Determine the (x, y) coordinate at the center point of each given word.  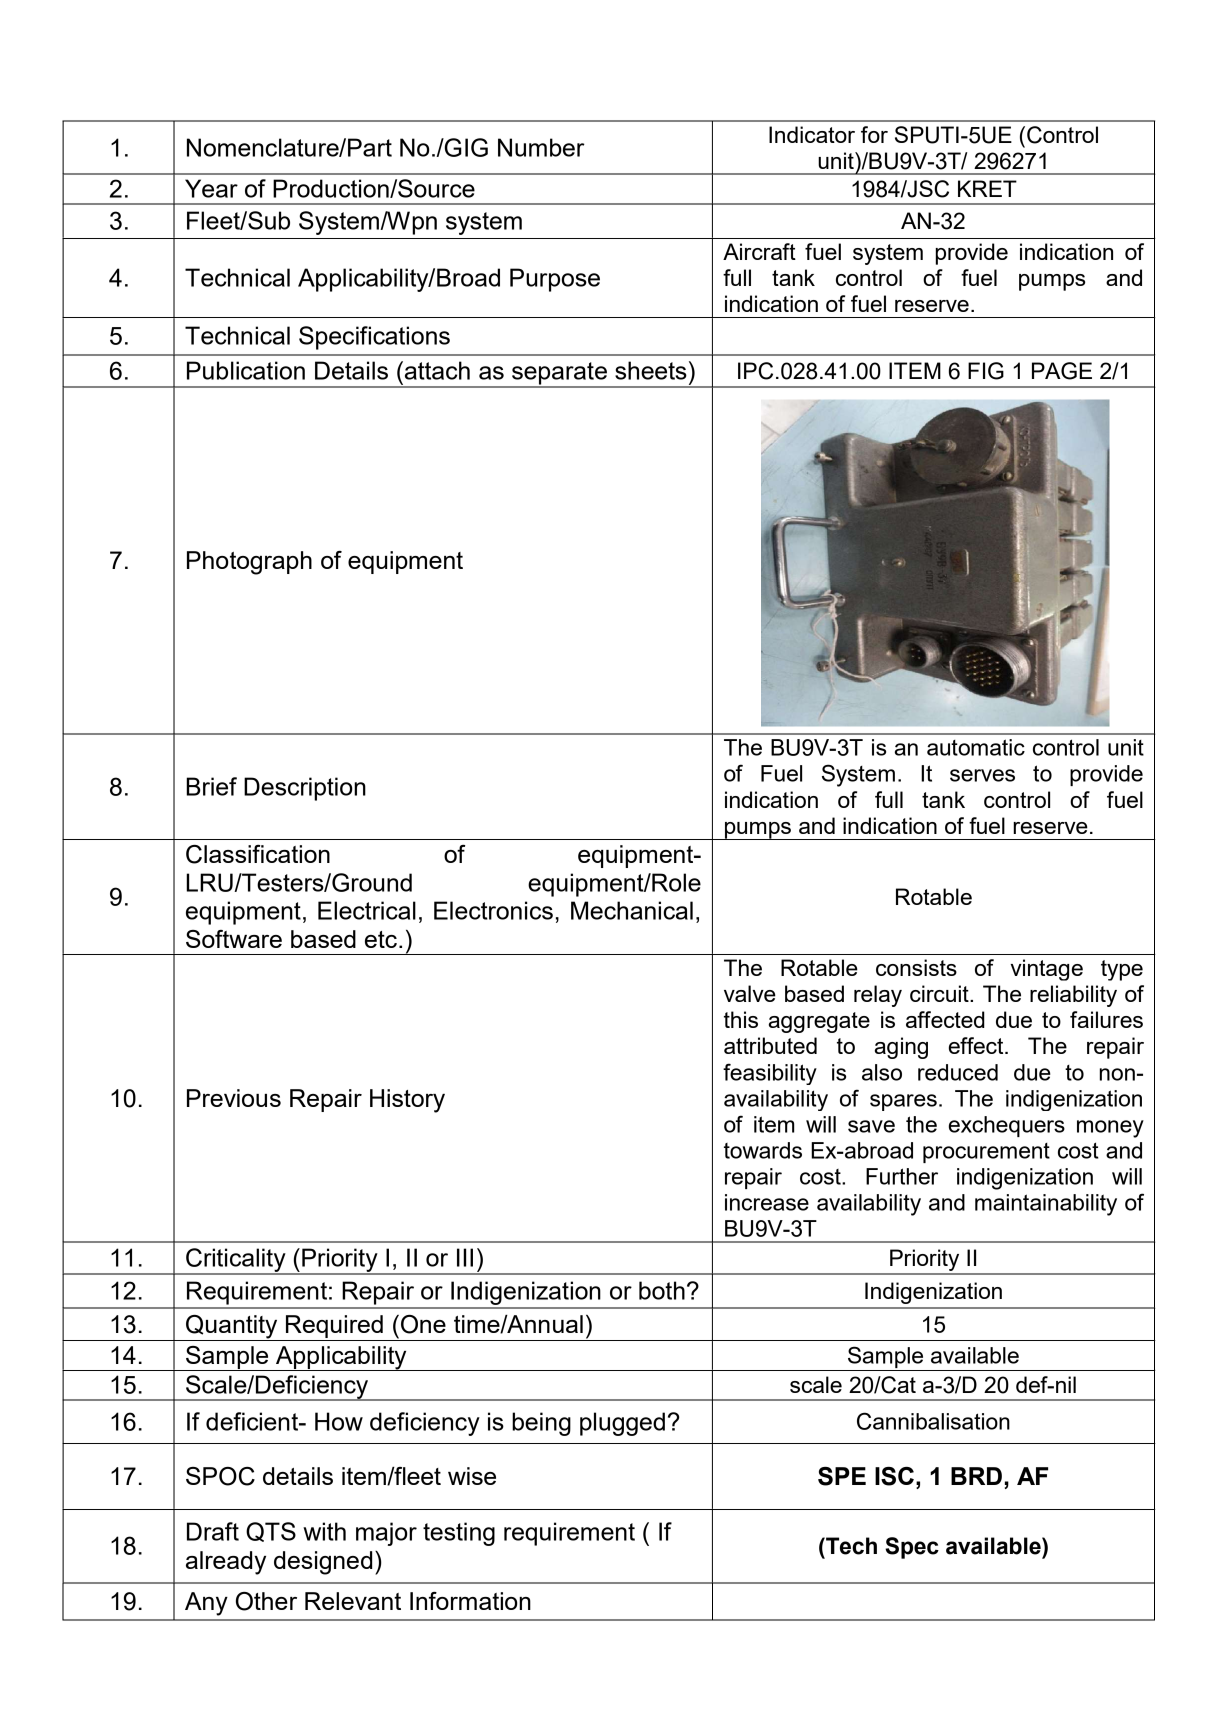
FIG (986, 371)
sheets (651, 370)
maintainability (1046, 1205)
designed (323, 1563)
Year (211, 188)
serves (982, 775)
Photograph (249, 563)
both (662, 1290)
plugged (622, 1424)
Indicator (812, 134)
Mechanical (632, 910)
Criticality (236, 1261)
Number (541, 147)
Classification (258, 854)
